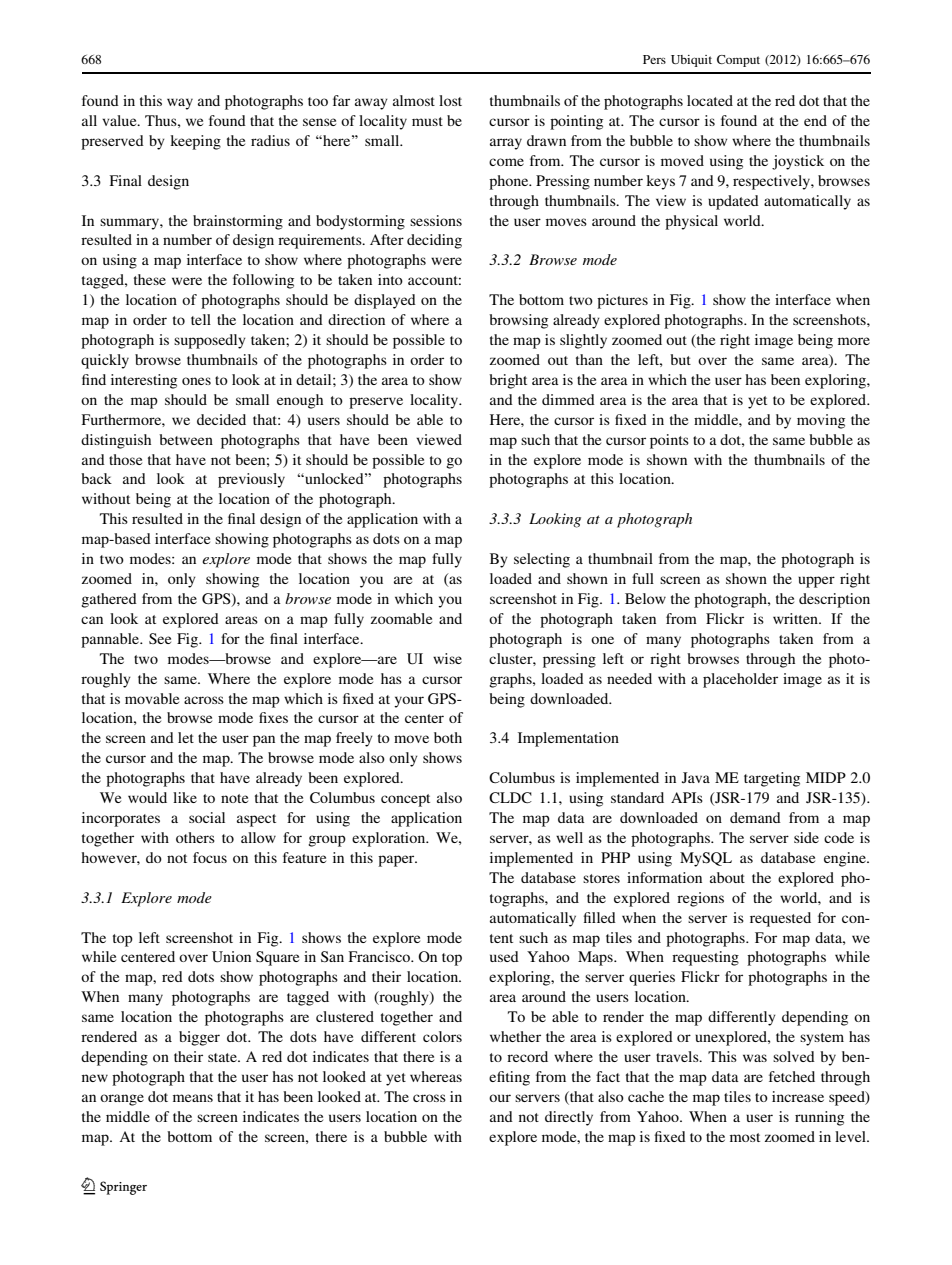 This screenshot has width=952, height=1265. What do you see at coordinates (160, 638) in the screenshot?
I see `See` at bounding box center [160, 638].
